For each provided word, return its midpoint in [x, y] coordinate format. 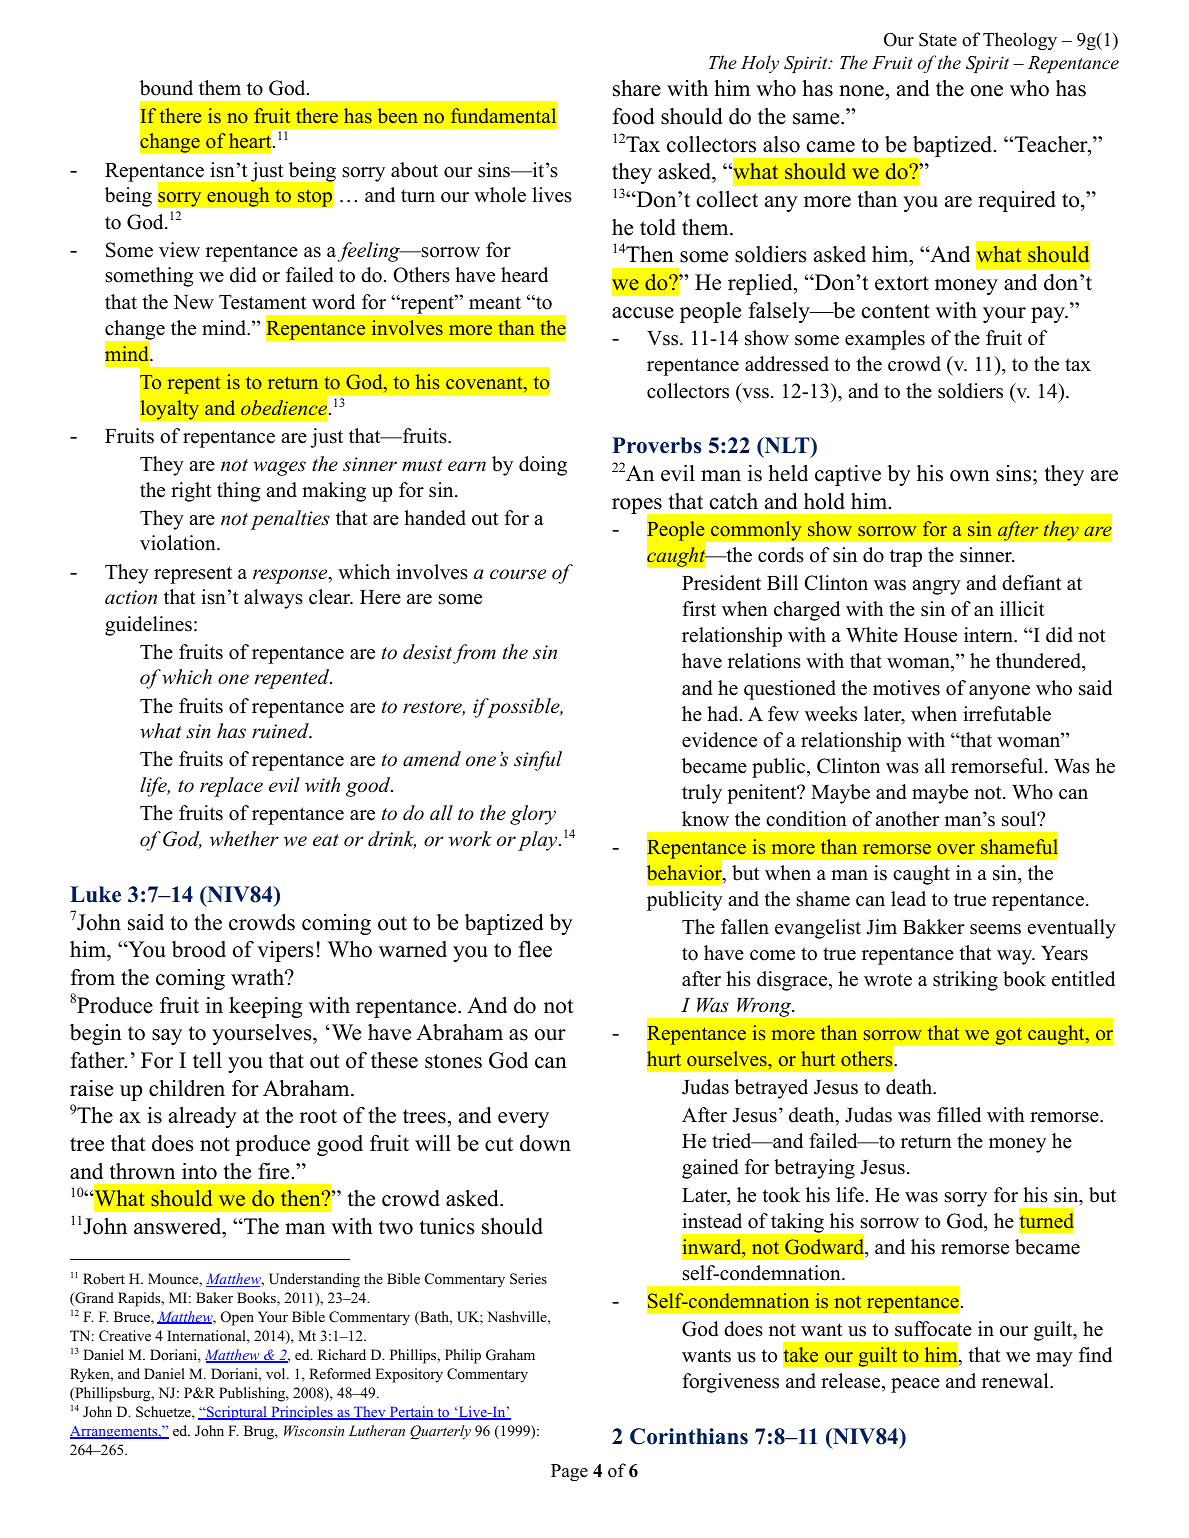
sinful [538, 761]
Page [569, 1472]
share [637, 88]
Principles [302, 1413]
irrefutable [1007, 714]
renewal [1016, 1381]
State [938, 40]
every [523, 1120]
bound [166, 88]
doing [543, 466]
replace [231, 787]
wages [279, 468]
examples [885, 340]
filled [959, 1115]
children [187, 1088]
